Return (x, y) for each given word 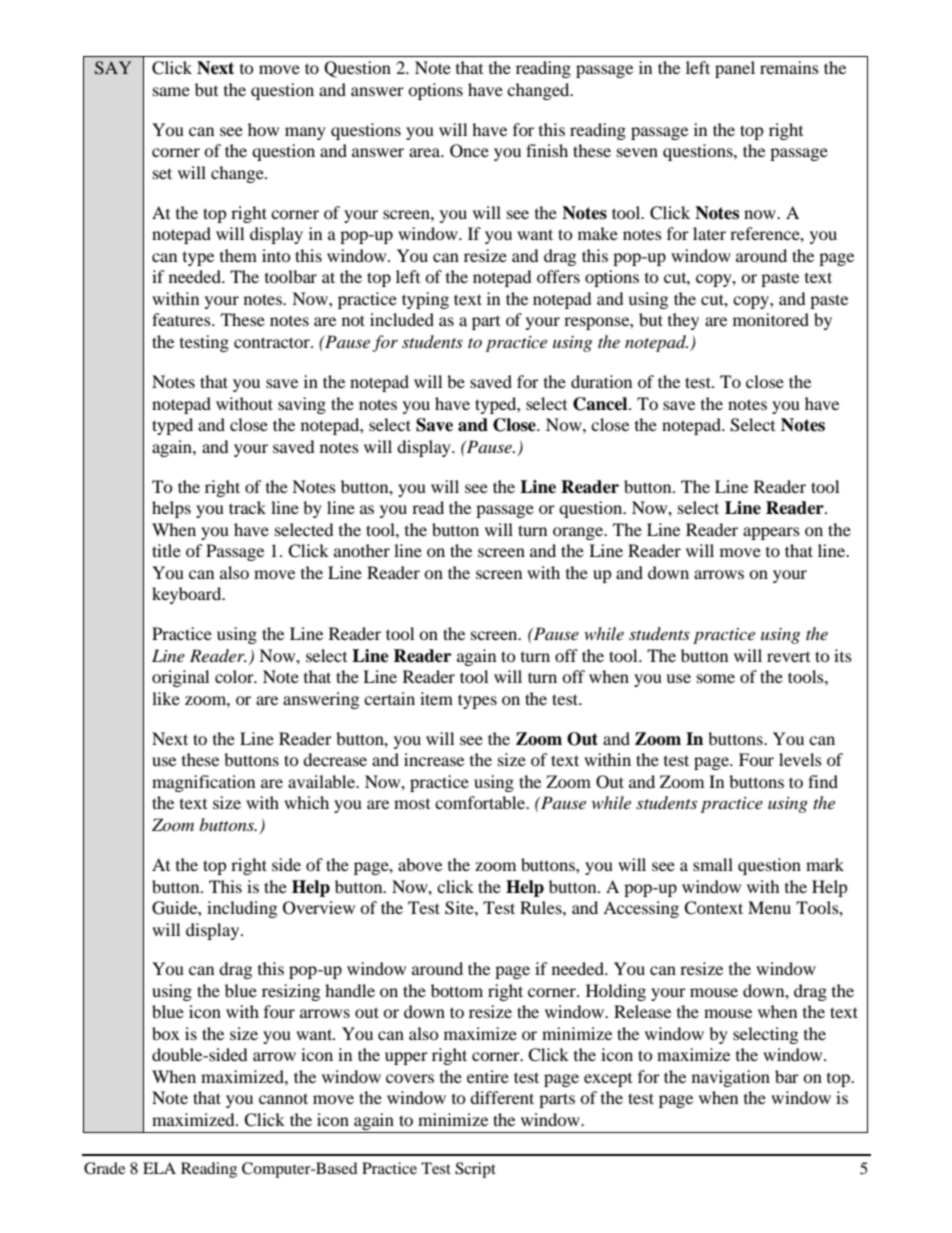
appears (771, 533)
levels (800, 759)
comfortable (481, 802)
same (171, 91)
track (247, 507)
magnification (203, 783)
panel (735, 69)
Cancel (601, 404)
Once (469, 151)
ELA (159, 1168)
